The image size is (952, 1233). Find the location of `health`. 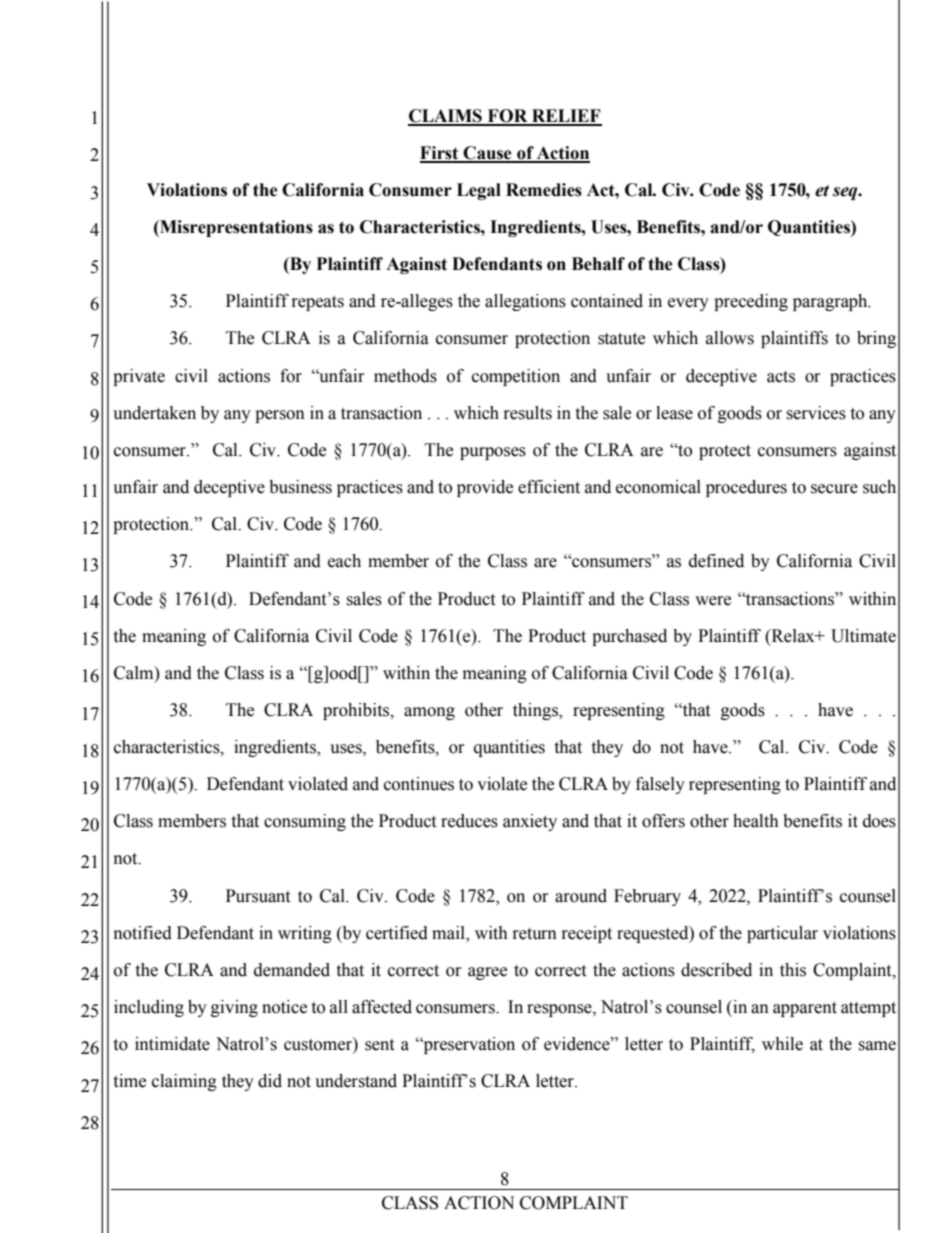

health is located at coordinates (756, 821).
